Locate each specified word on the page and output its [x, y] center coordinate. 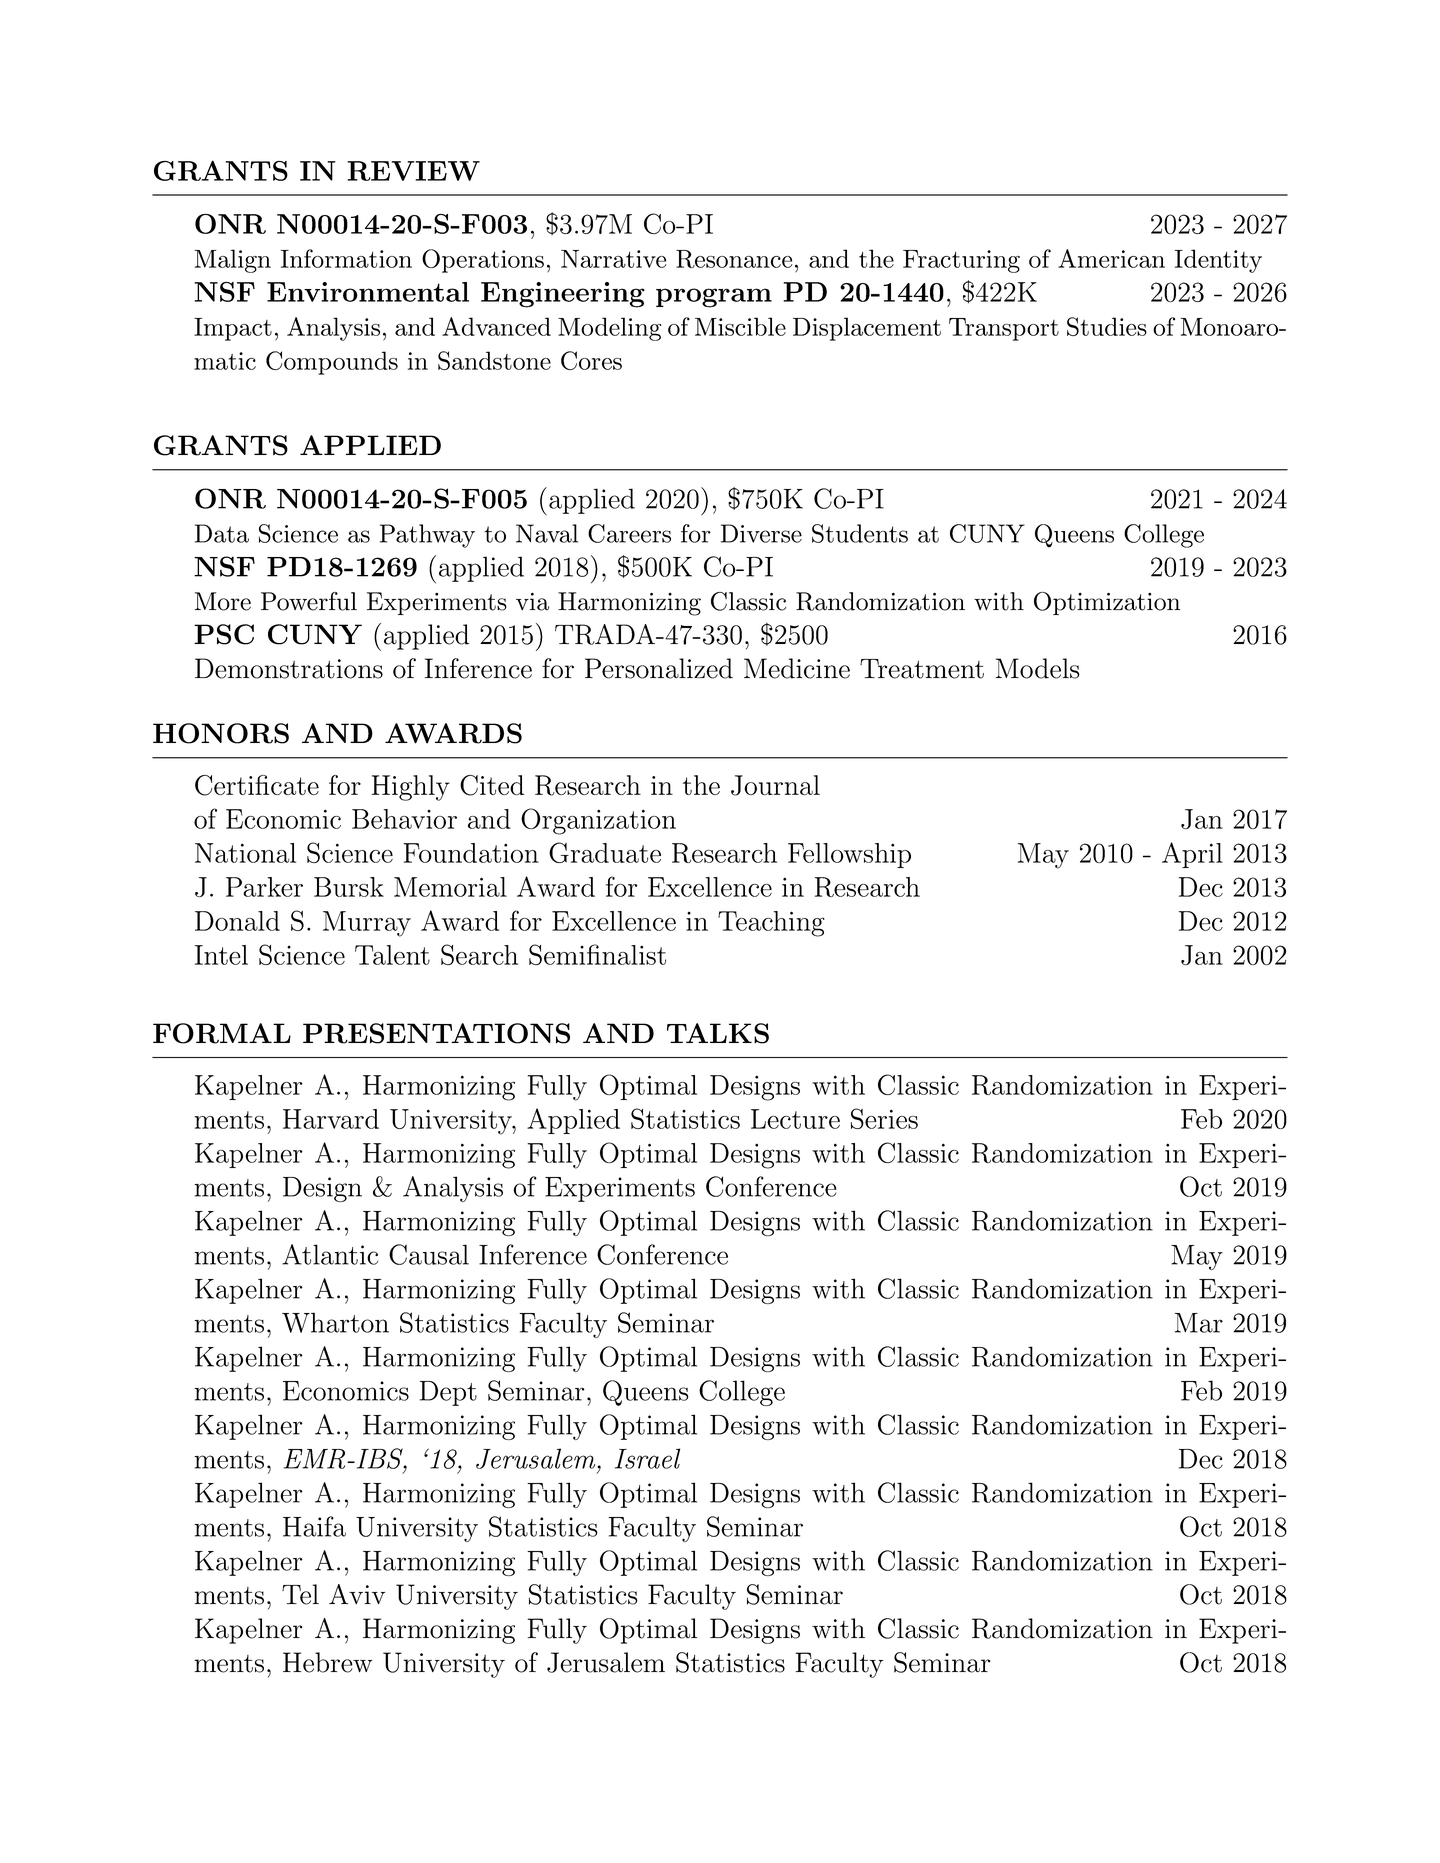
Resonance [734, 259]
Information [346, 258]
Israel [647, 1458]
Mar [1199, 1323]
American [1111, 258]
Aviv [357, 1594]
